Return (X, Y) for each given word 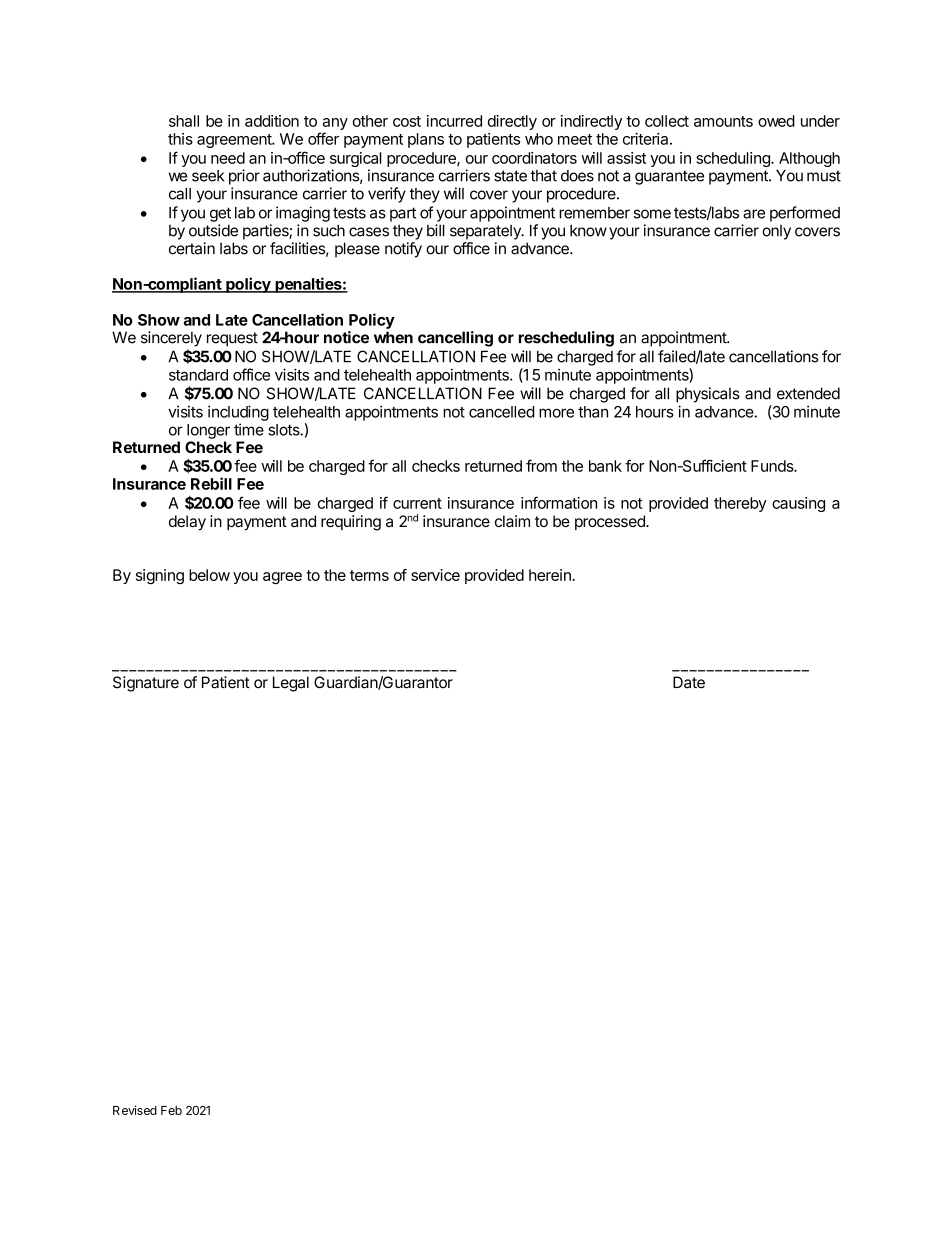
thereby (740, 504)
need (228, 158)
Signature (146, 684)
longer (208, 431)
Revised (135, 1110)
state (510, 176)
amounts (723, 121)
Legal (291, 684)
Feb (171, 1110)
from (541, 465)
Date (689, 682)
